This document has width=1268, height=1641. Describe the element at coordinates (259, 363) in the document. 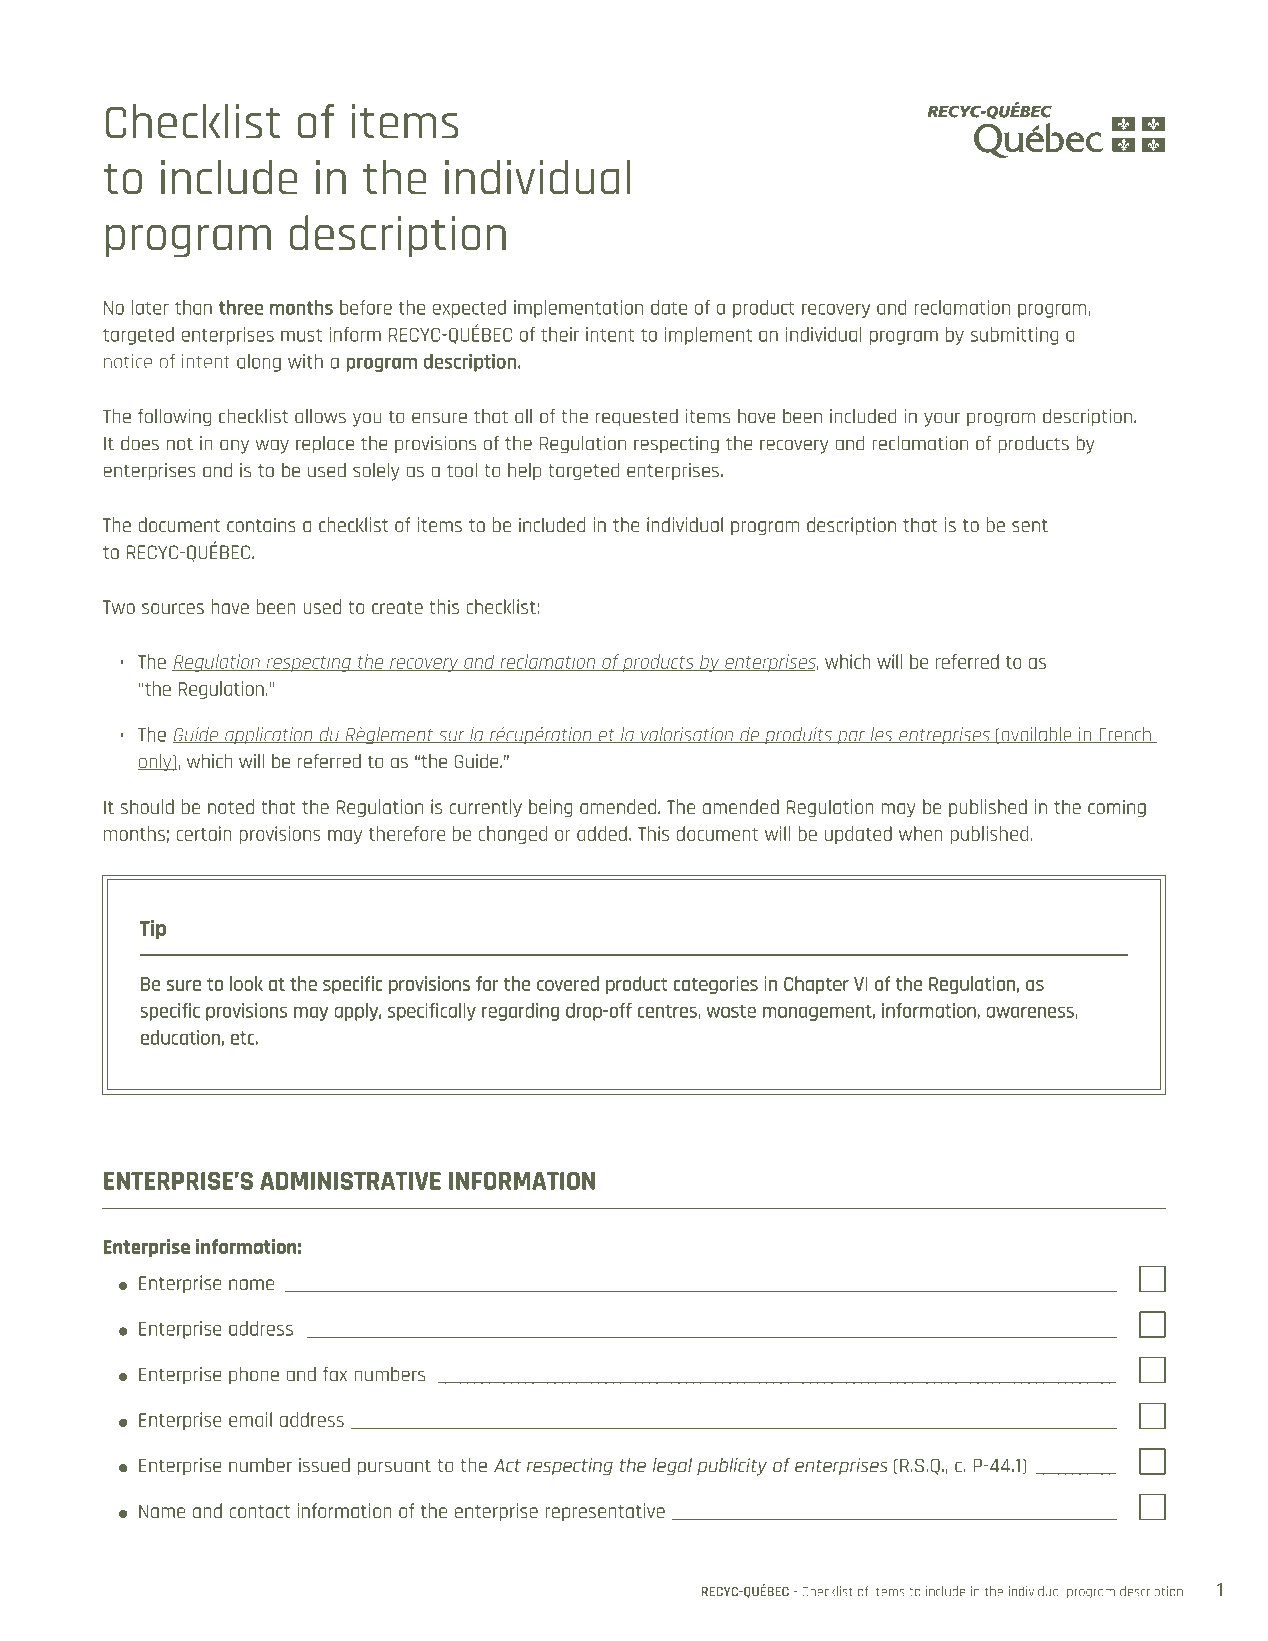

I see `along` at that location.
